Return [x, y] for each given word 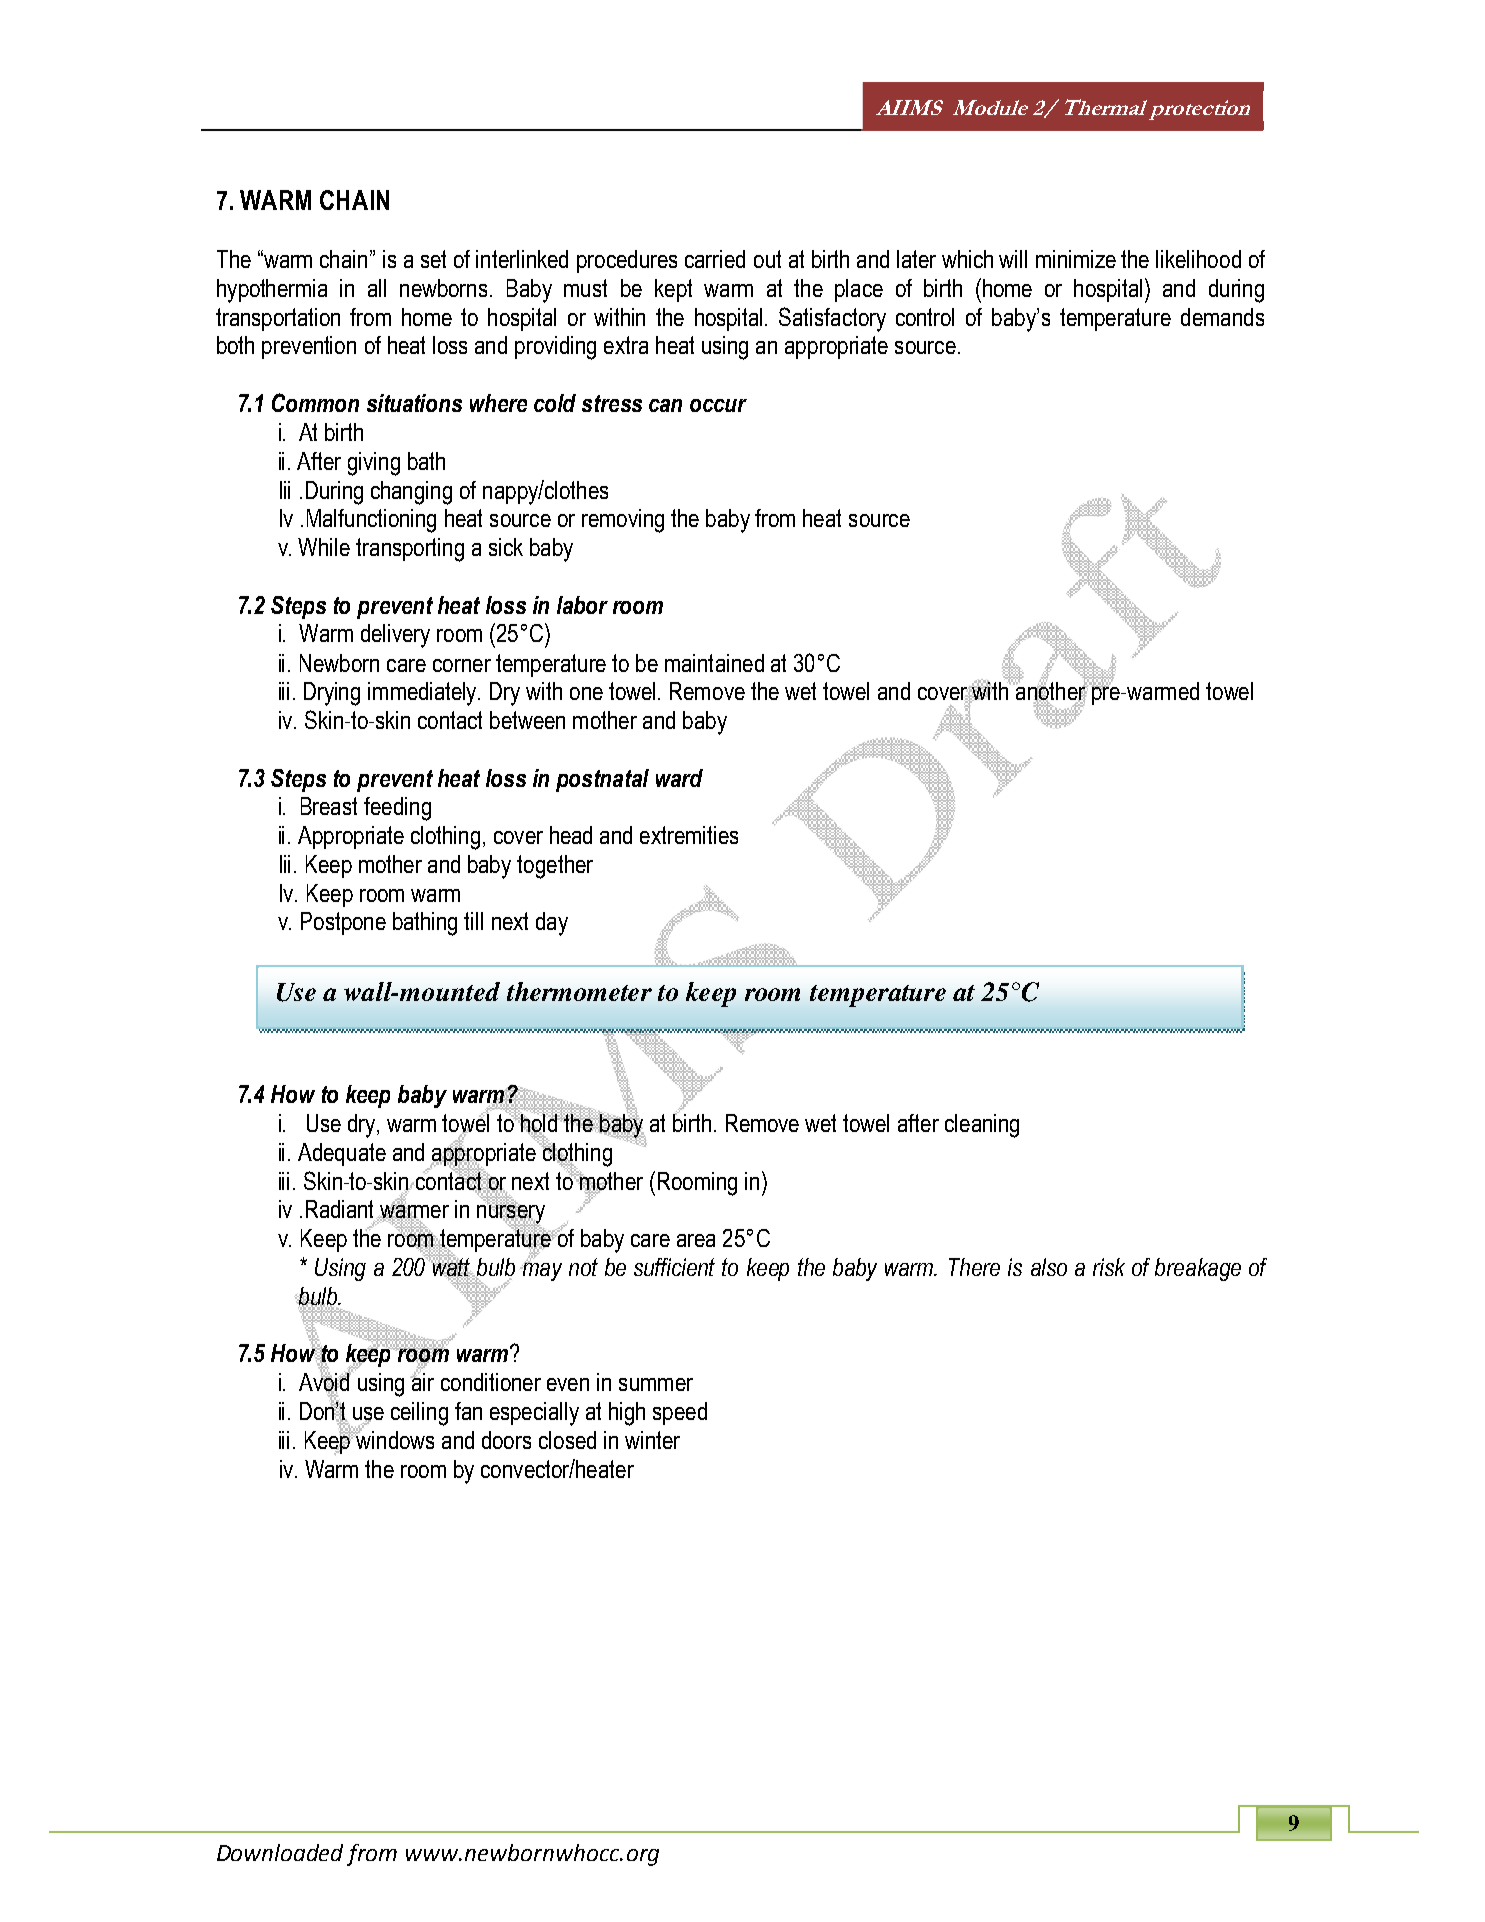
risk [1109, 1267]
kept [673, 290]
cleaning [982, 1126]
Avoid [325, 1382]
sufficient [674, 1267]
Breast [329, 806]
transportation [278, 319]
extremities [689, 835]
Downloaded [280, 1852]
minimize [1076, 259]
